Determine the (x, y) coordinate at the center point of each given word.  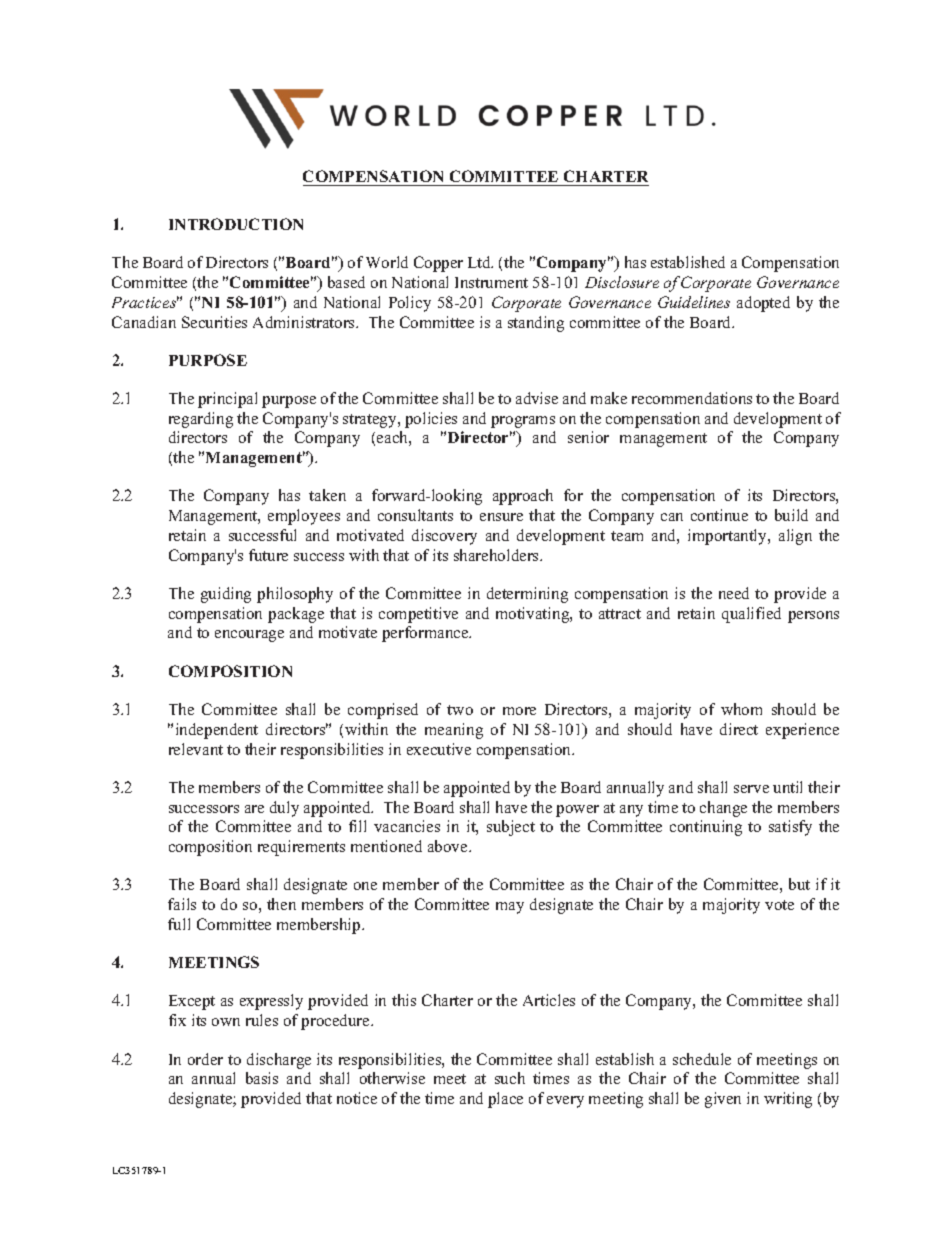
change (723, 809)
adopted (763, 304)
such (510, 1078)
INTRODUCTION (236, 224)
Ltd (480, 262)
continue (719, 515)
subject (511, 828)
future (268, 555)
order (205, 1059)
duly (284, 809)
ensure (501, 517)
